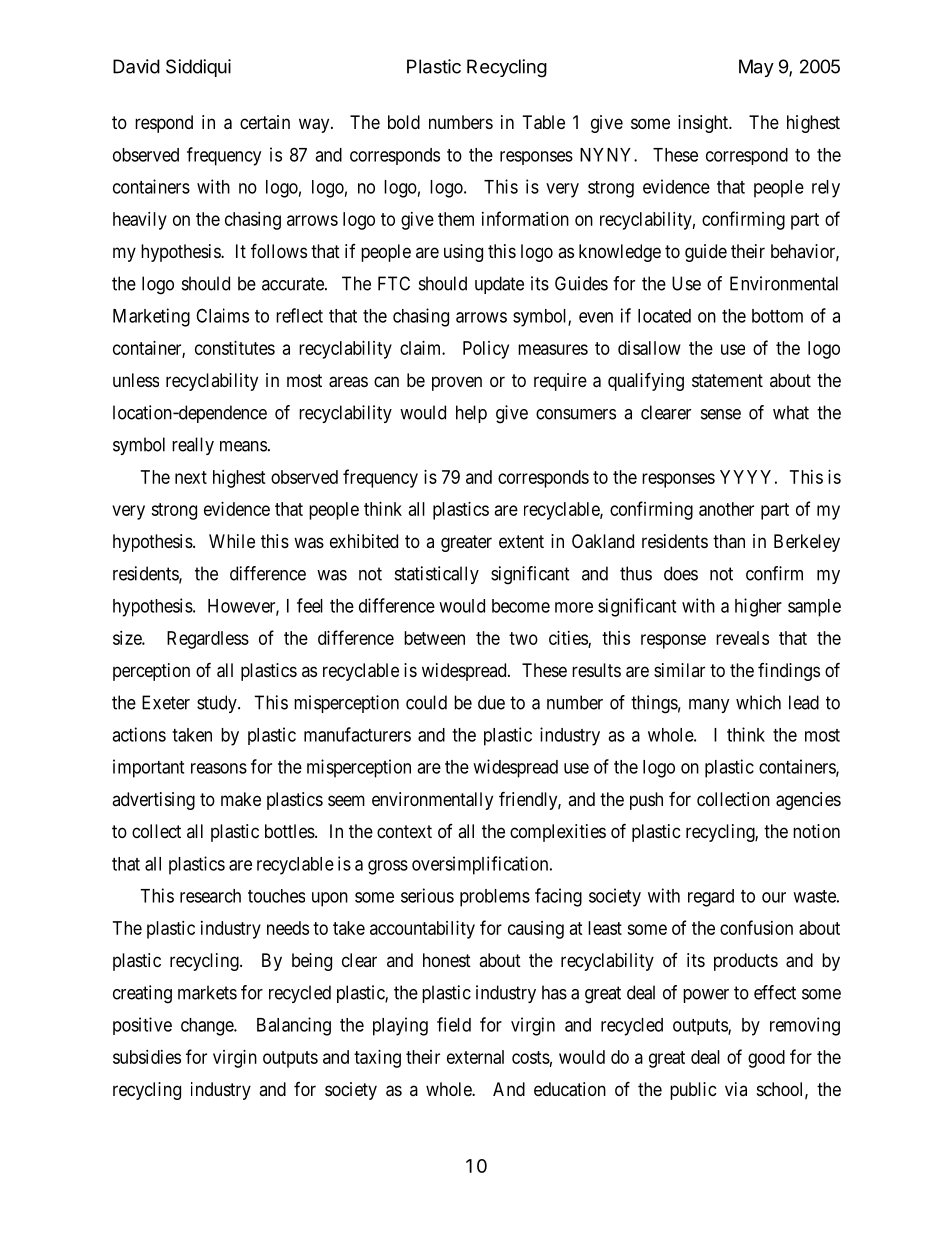 This document has width=952, height=1233. What do you see at coordinates (756, 68) in the document?
I see `May` at bounding box center [756, 68].
